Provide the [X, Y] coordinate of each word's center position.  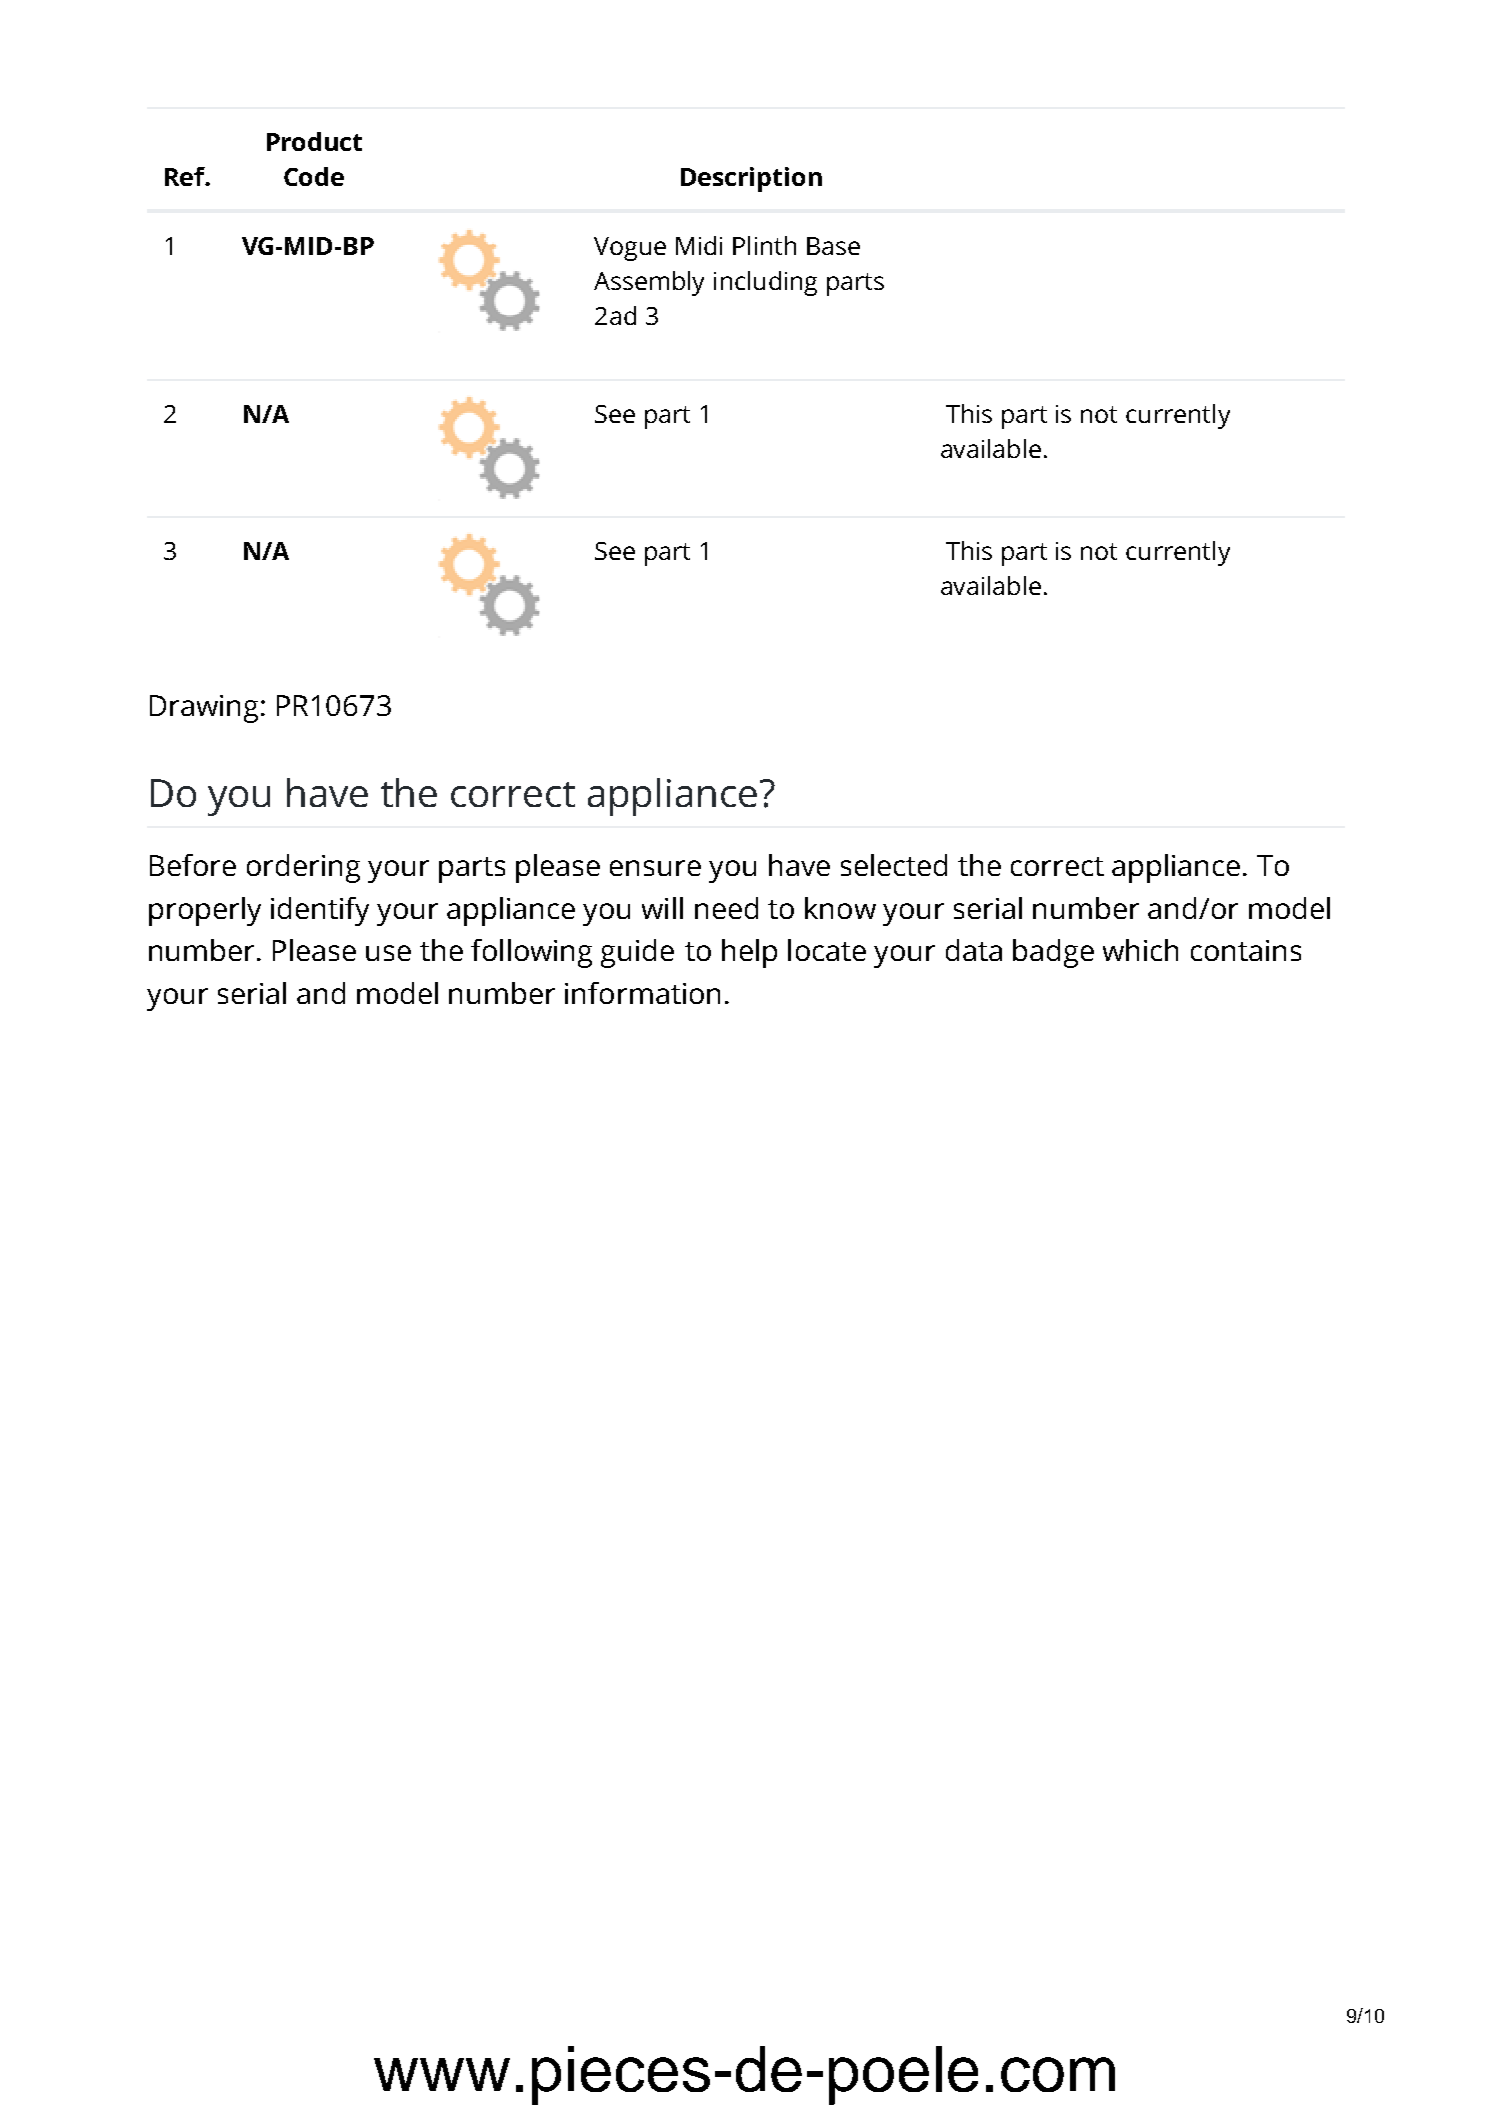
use [388, 953]
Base [833, 246]
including [765, 283]
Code [314, 176]
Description [751, 179]
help [749, 953]
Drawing [204, 709]
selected [894, 865]
